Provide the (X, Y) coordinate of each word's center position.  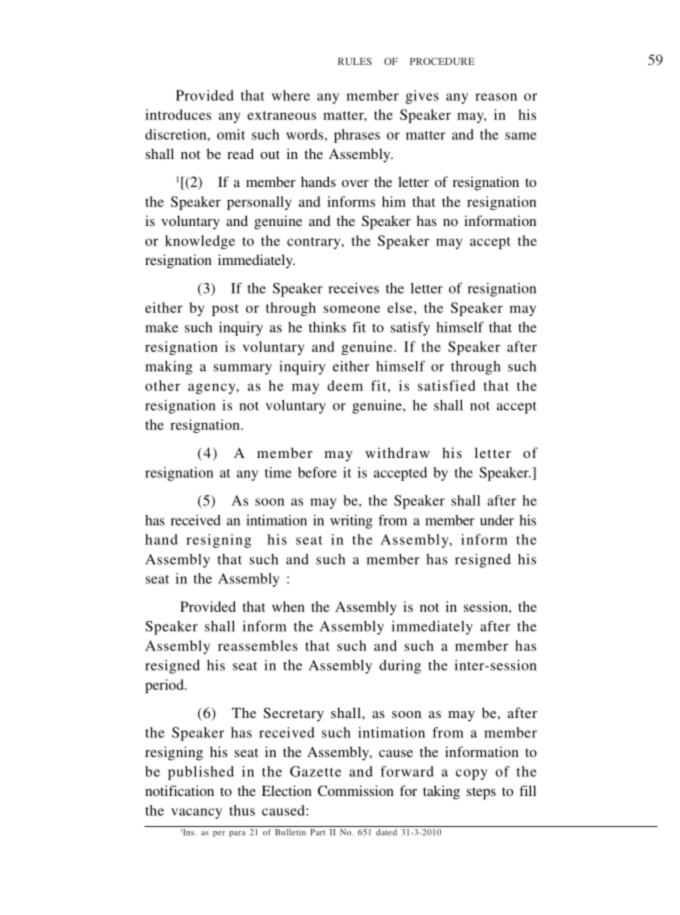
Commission (356, 790)
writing (351, 522)
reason (496, 97)
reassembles (258, 645)
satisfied (446, 385)
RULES (355, 61)
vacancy (196, 813)
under (497, 520)
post (225, 310)
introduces (178, 114)
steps (481, 793)
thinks (327, 327)
